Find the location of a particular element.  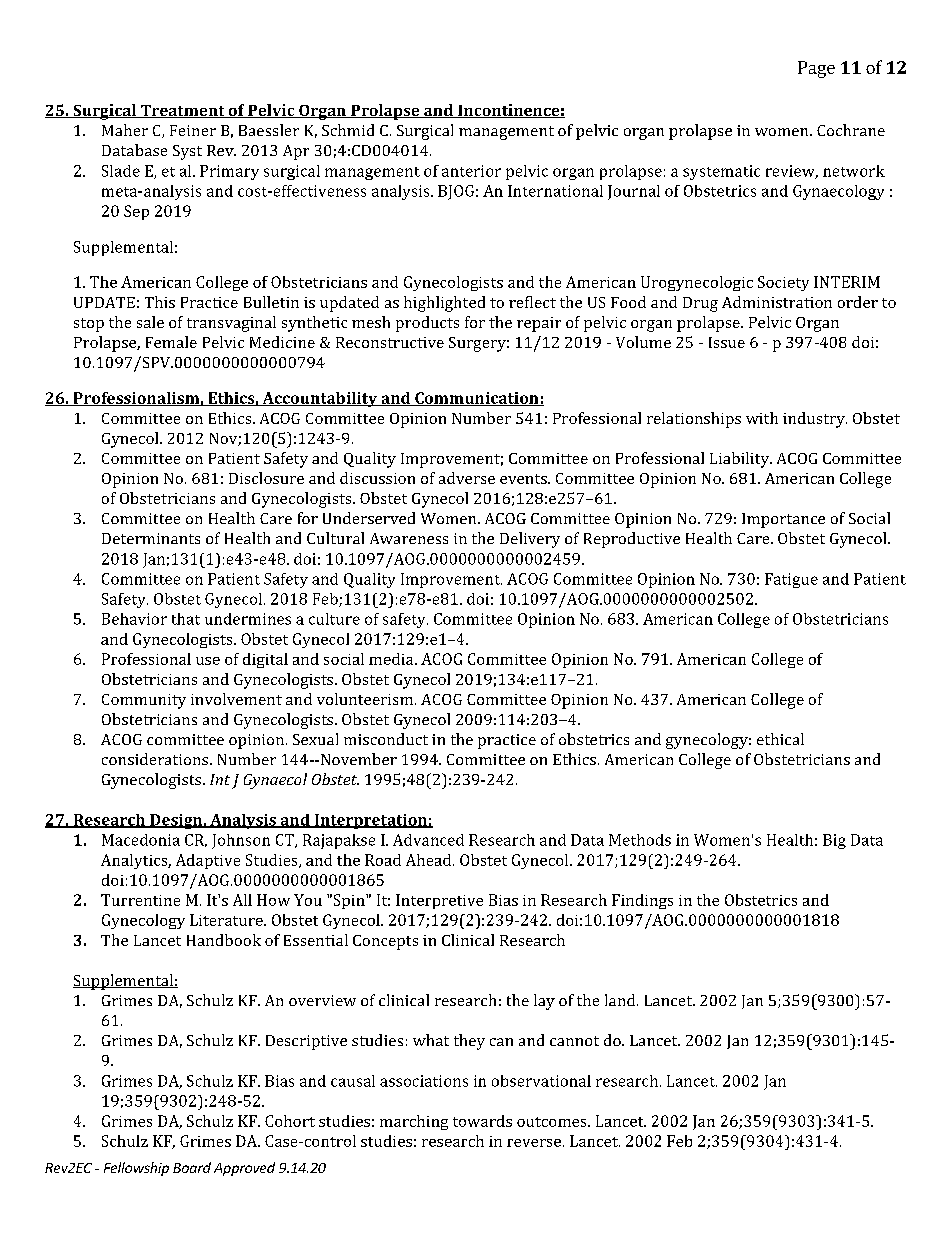

media is located at coordinates (392, 659).
